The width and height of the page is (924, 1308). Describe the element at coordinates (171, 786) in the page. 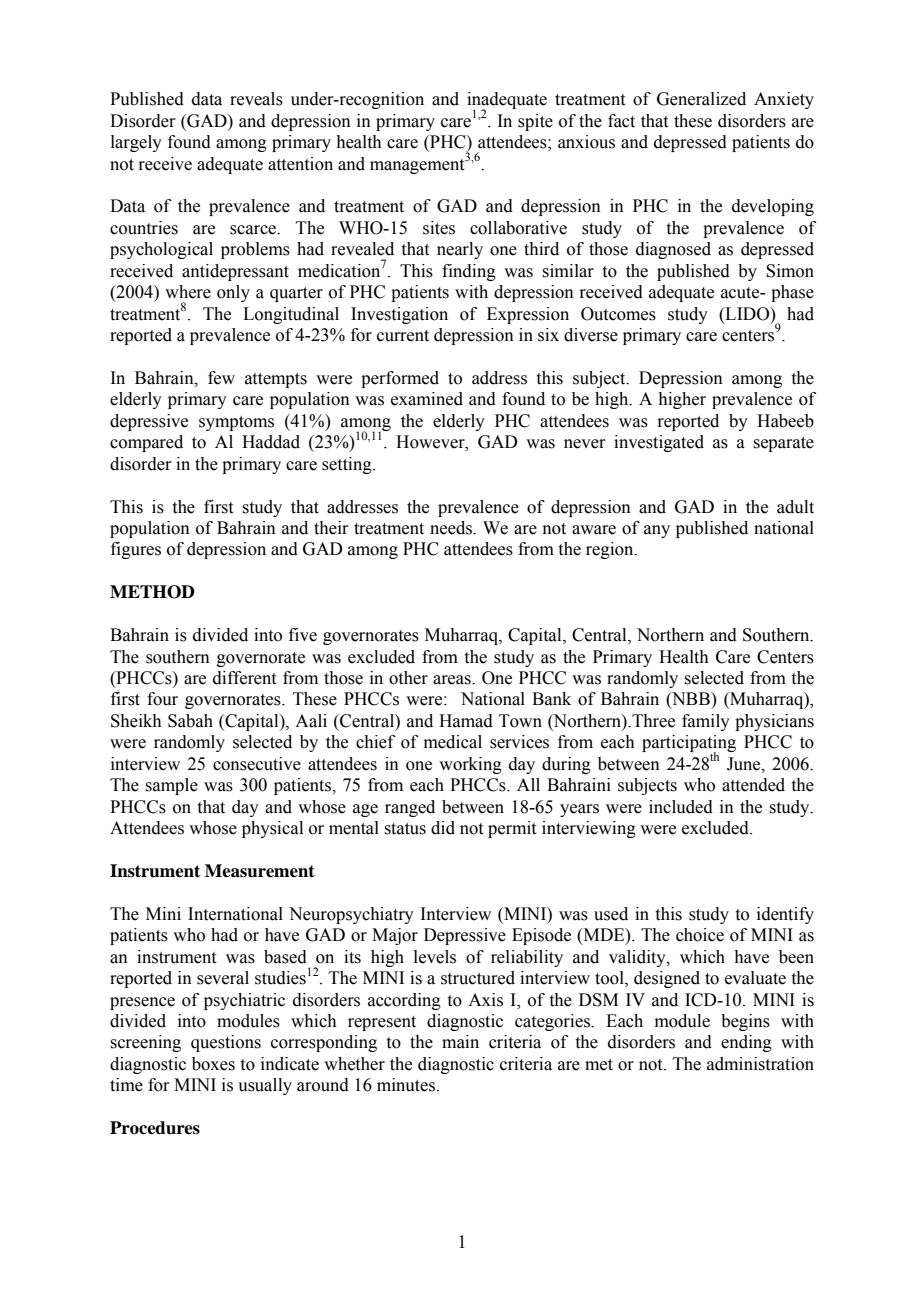

I see `sample` at that location.
